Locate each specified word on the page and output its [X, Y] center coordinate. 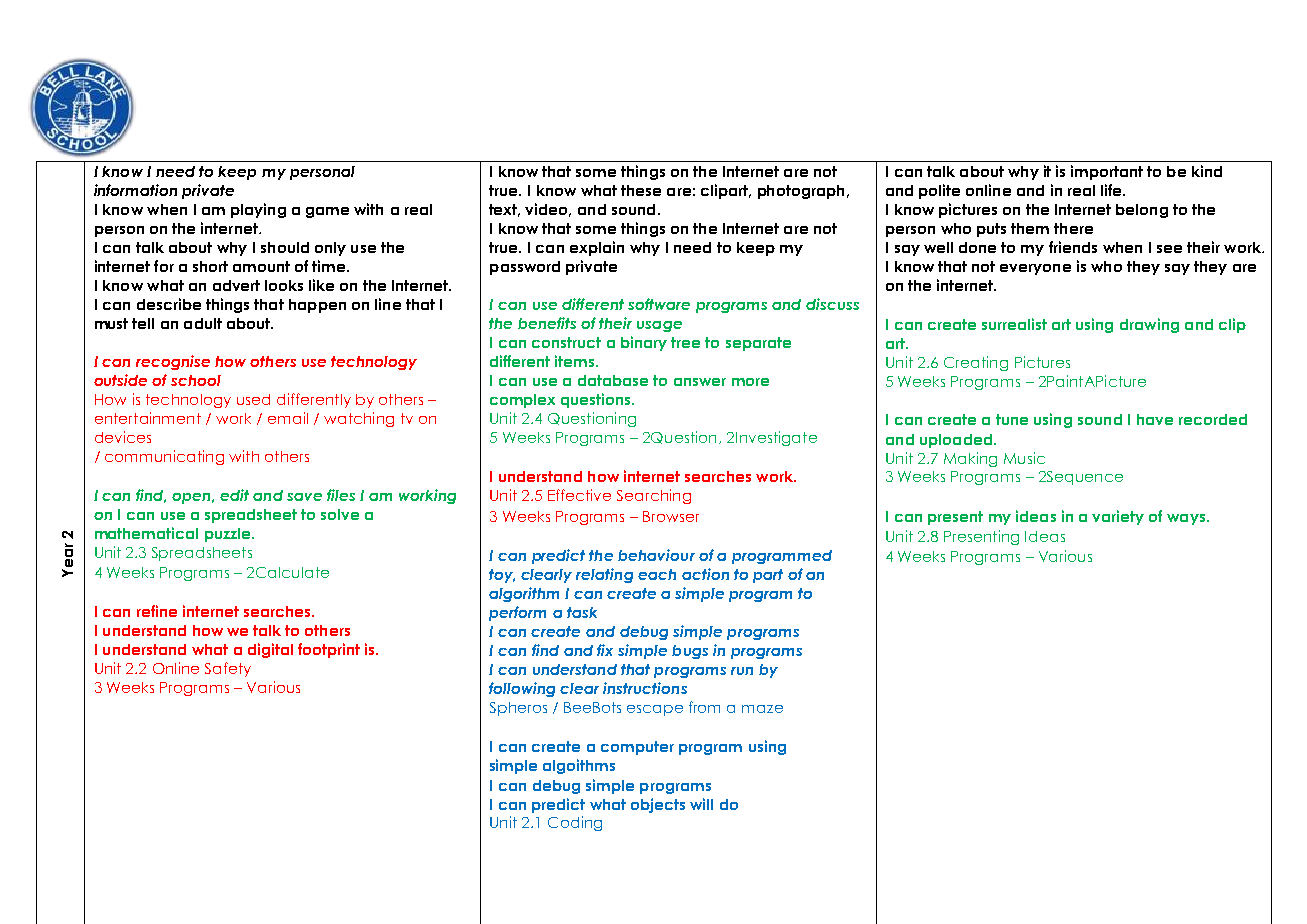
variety [1118, 517]
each [657, 574]
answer [700, 382]
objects [658, 805]
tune [1012, 419]
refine [157, 611]
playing [258, 210]
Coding [575, 823]
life [1112, 190]
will [701, 804]
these [641, 190]
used [253, 399]
